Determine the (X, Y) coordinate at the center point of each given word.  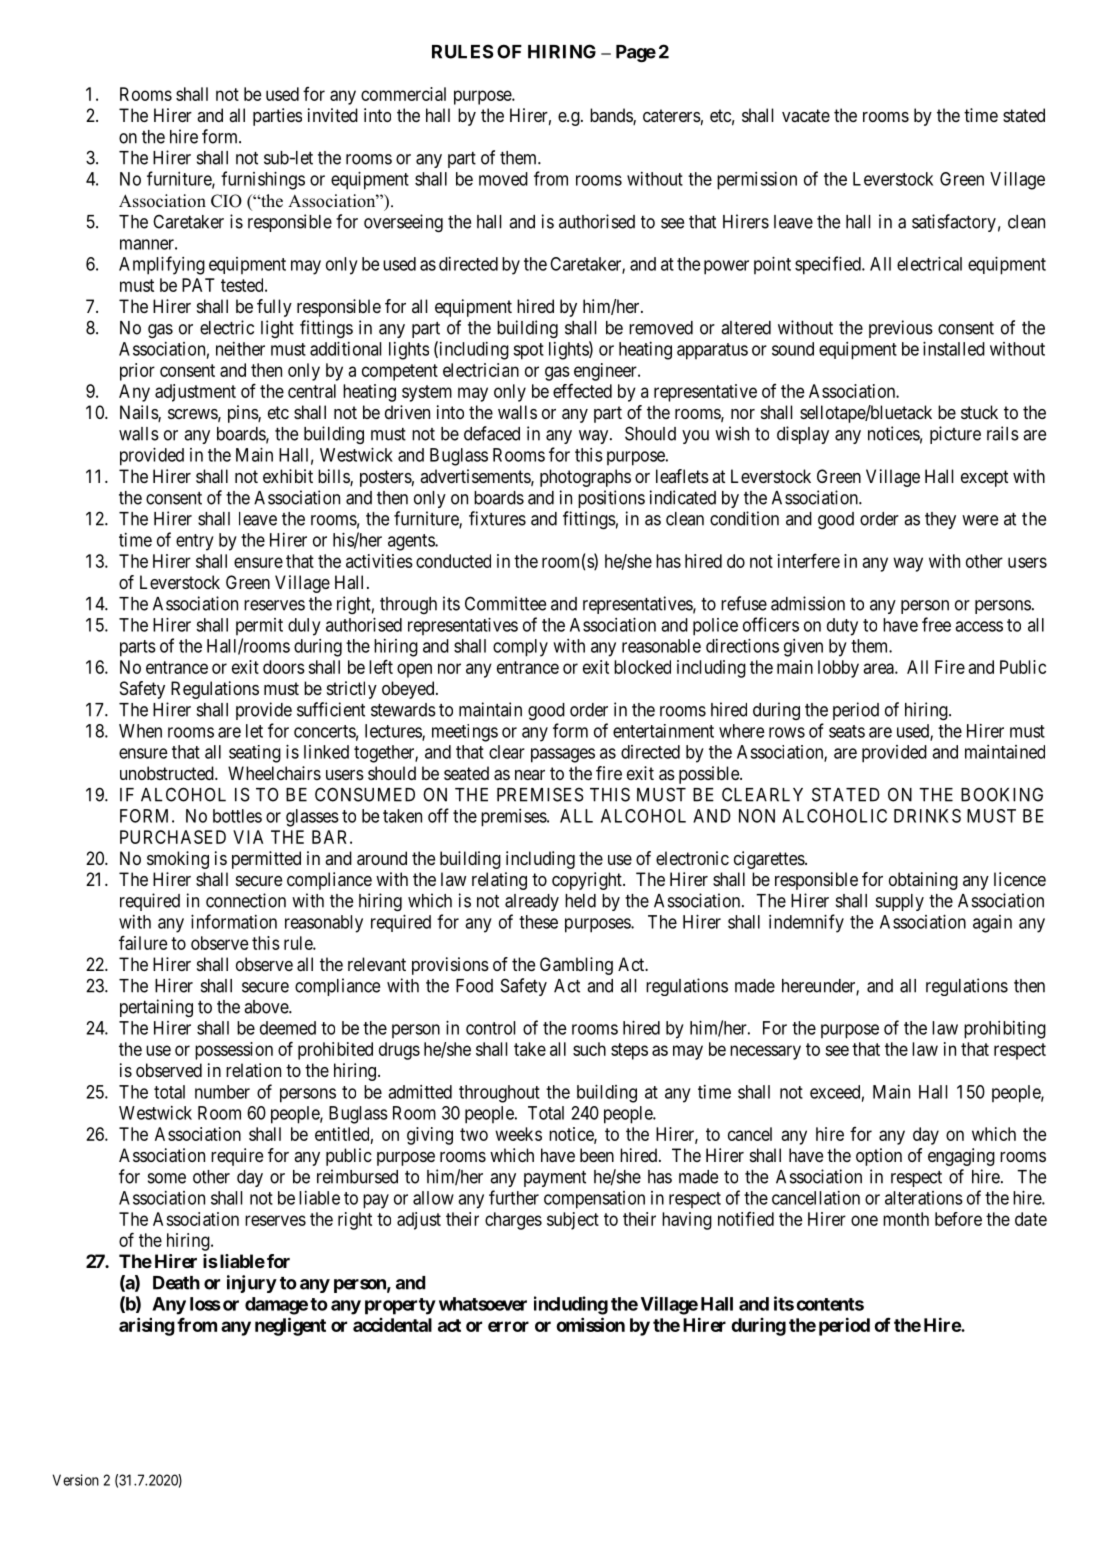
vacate (806, 115)
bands (612, 116)
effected (582, 390)
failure (143, 942)
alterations (924, 1198)
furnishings (263, 180)
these (538, 922)
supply (900, 902)
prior (137, 372)
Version (76, 1480)
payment (555, 1179)
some (167, 1178)
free (936, 624)
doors (284, 667)
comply (520, 648)
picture (955, 435)
